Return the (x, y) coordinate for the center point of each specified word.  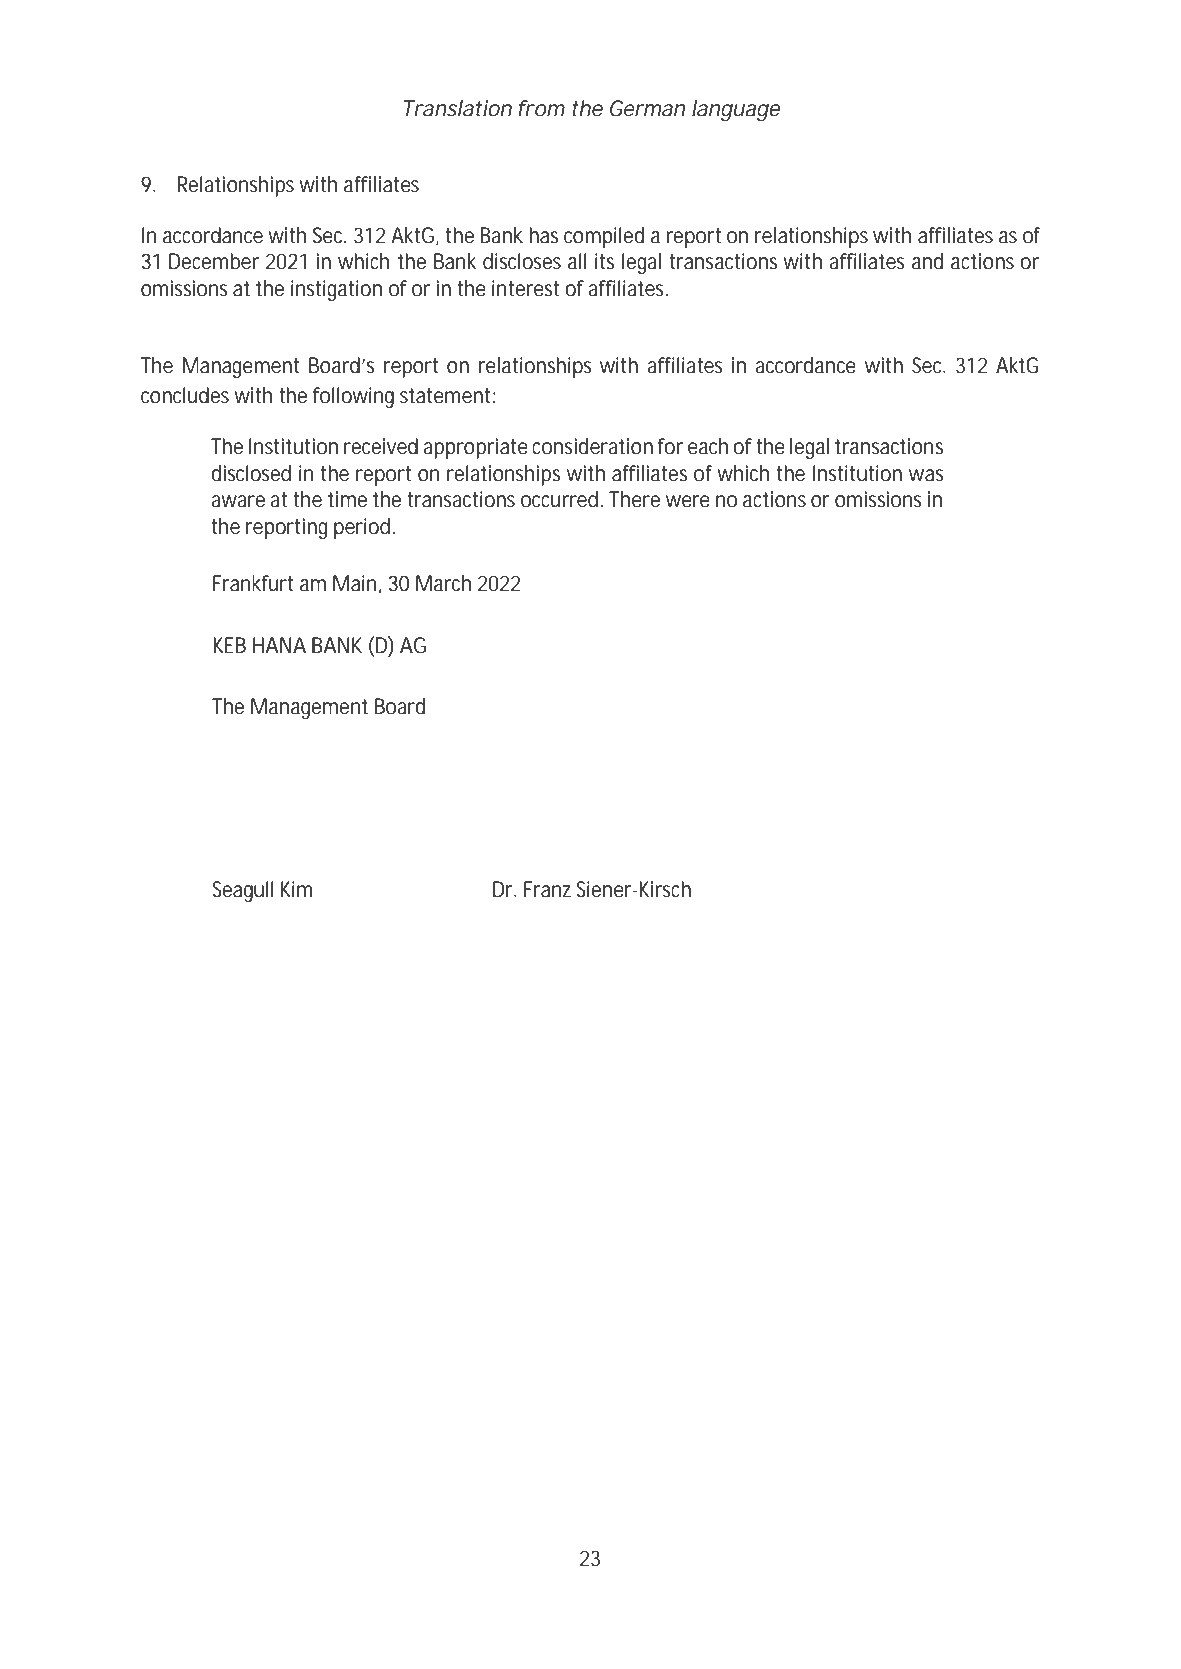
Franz (547, 889)
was (926, 475)
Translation (458, 108)
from (541, 108)
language (736, 110)
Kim (296, 889)
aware (238, 501)
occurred (559, 499)
